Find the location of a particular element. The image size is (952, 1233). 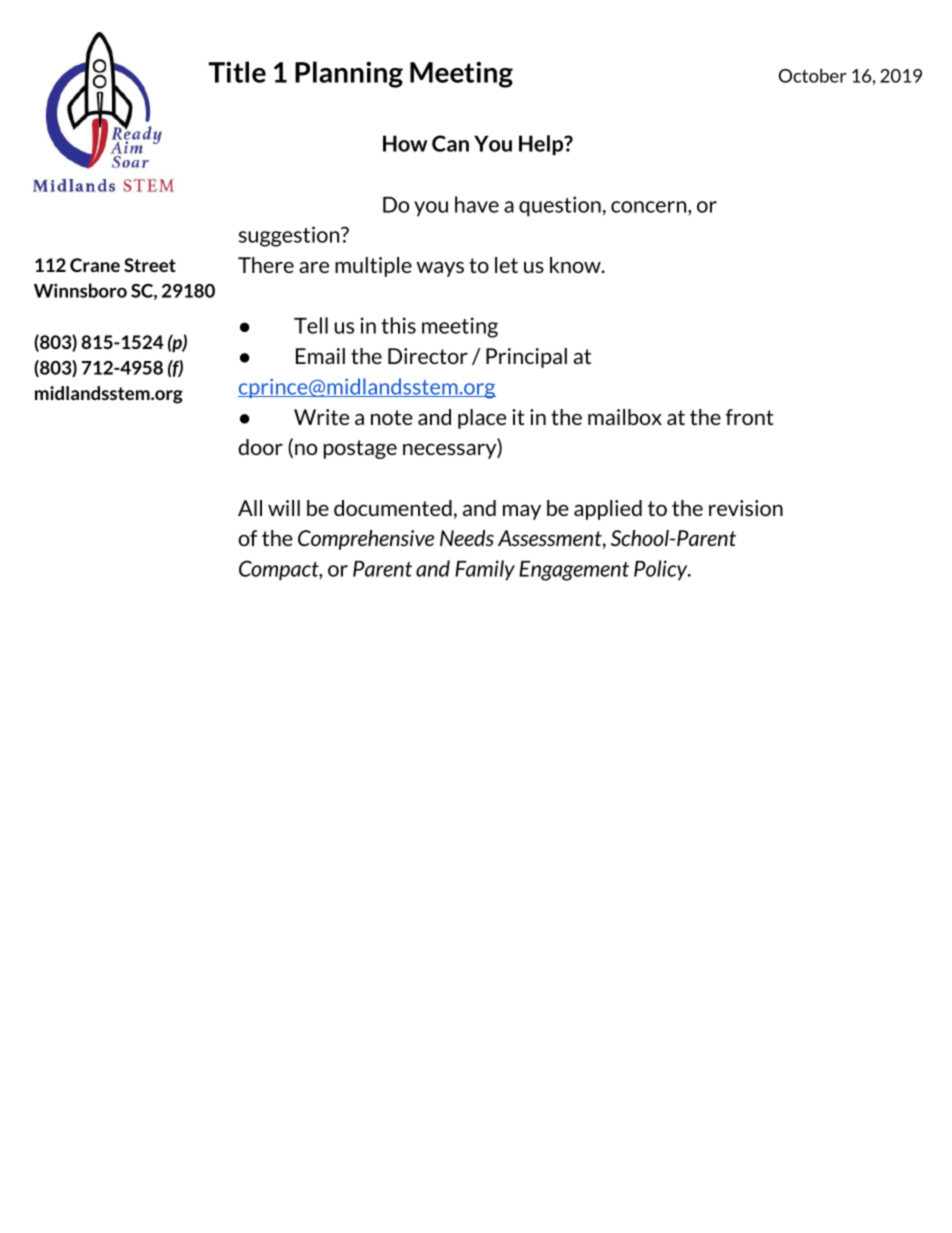

ways is located at coordinates (440, 269).
